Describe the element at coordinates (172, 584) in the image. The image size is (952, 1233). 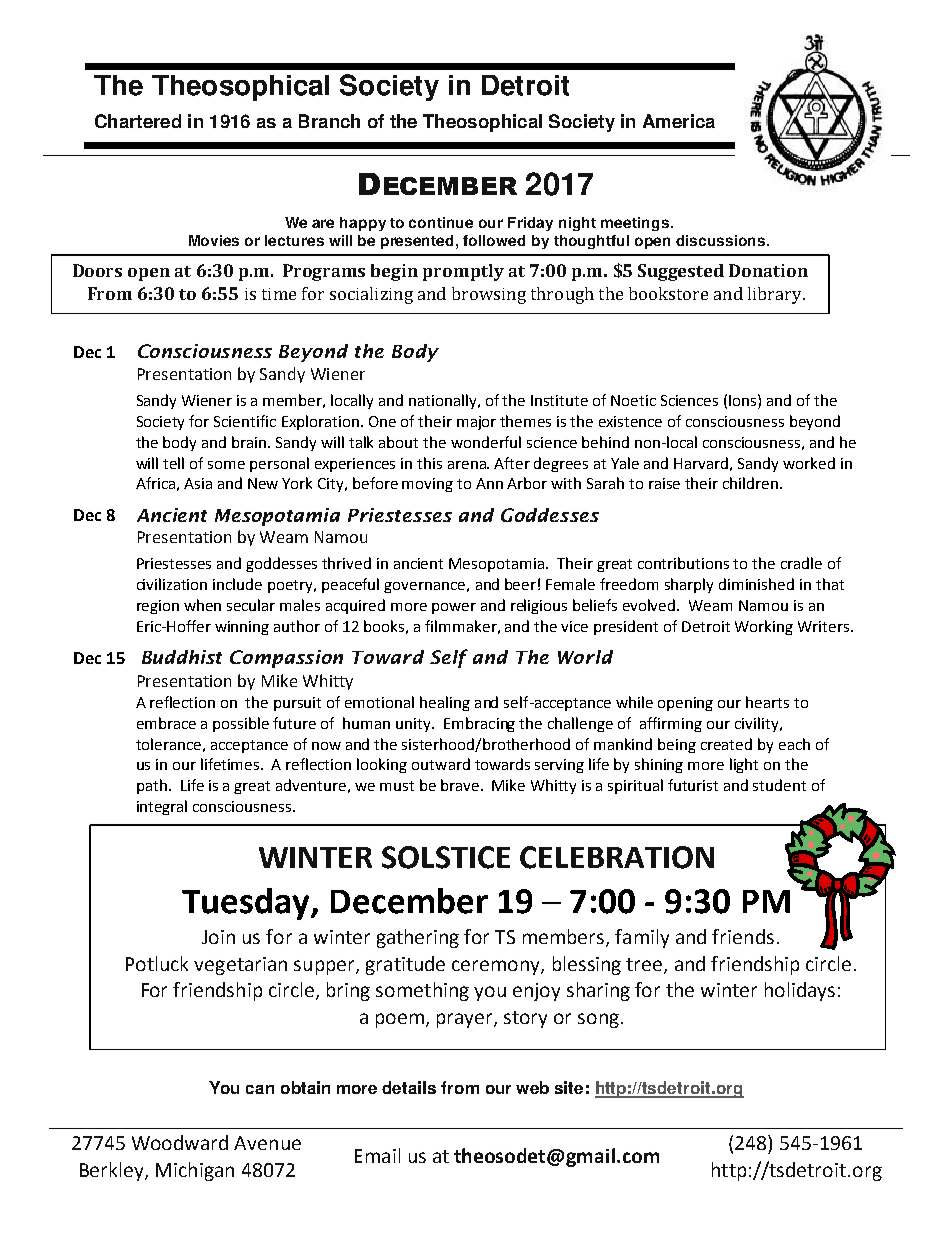
I see `civilization` at that location.
